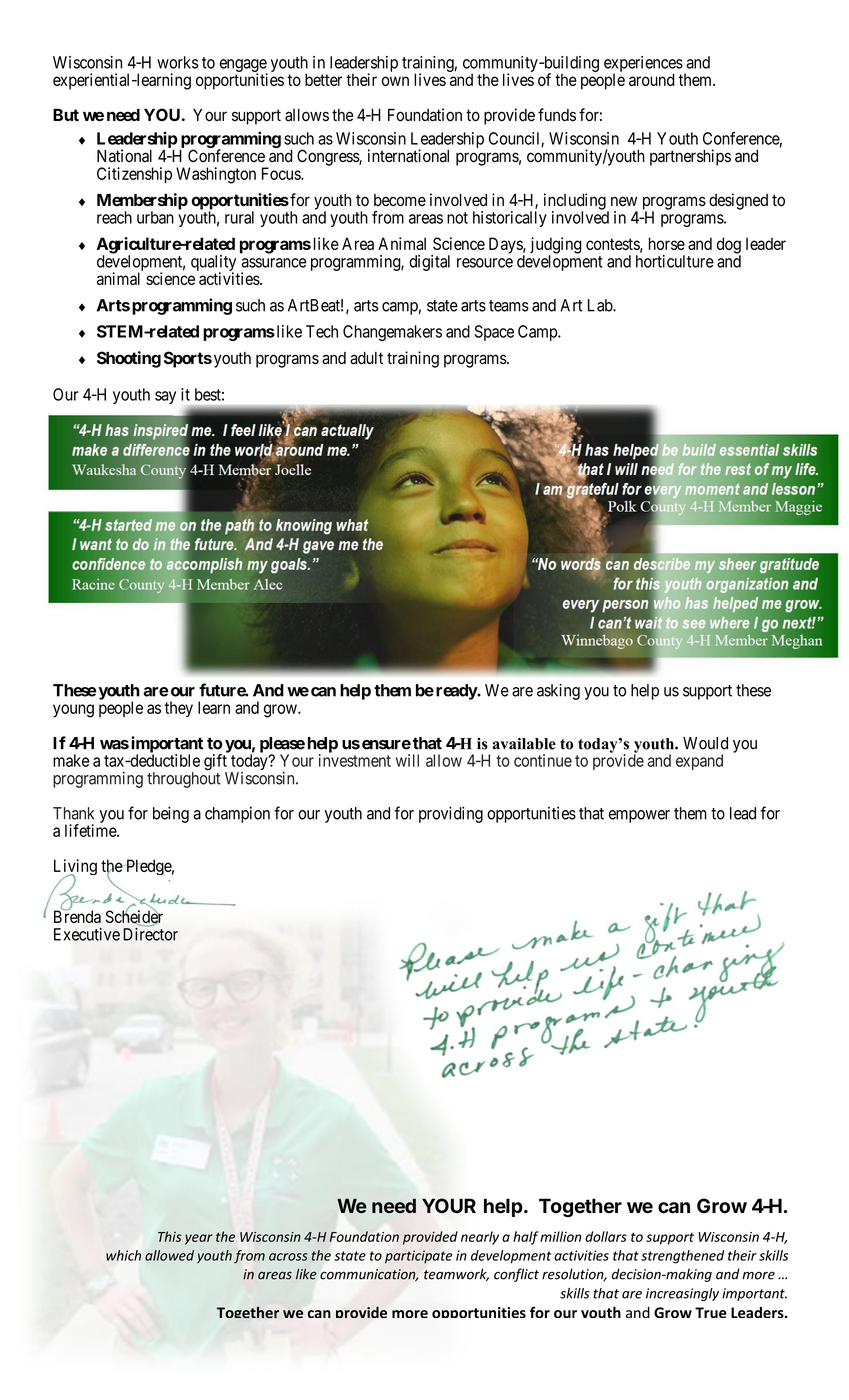  I want to click on own, so click(395, 81).
